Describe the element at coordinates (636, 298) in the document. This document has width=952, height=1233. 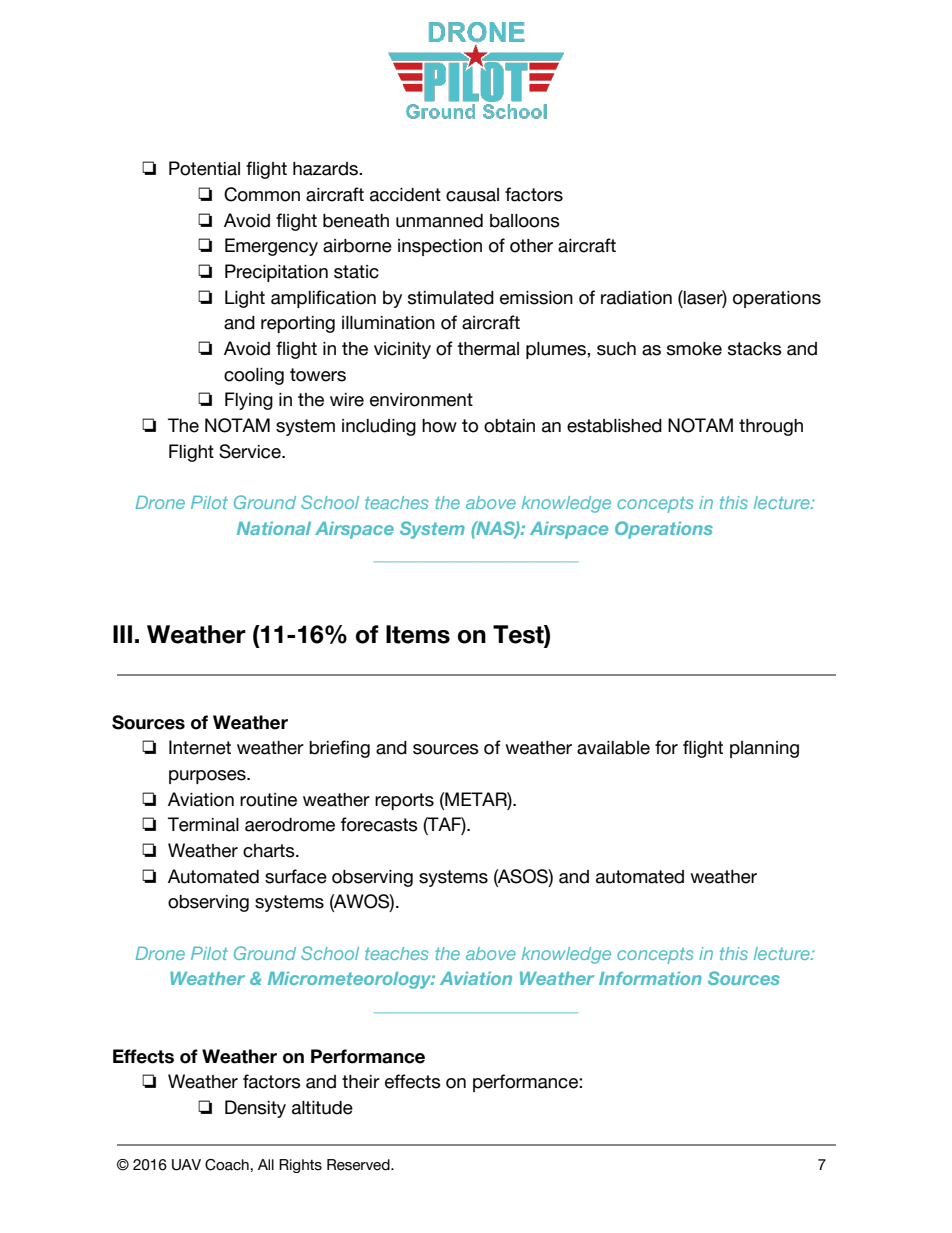
I see `radiation` at that location.
